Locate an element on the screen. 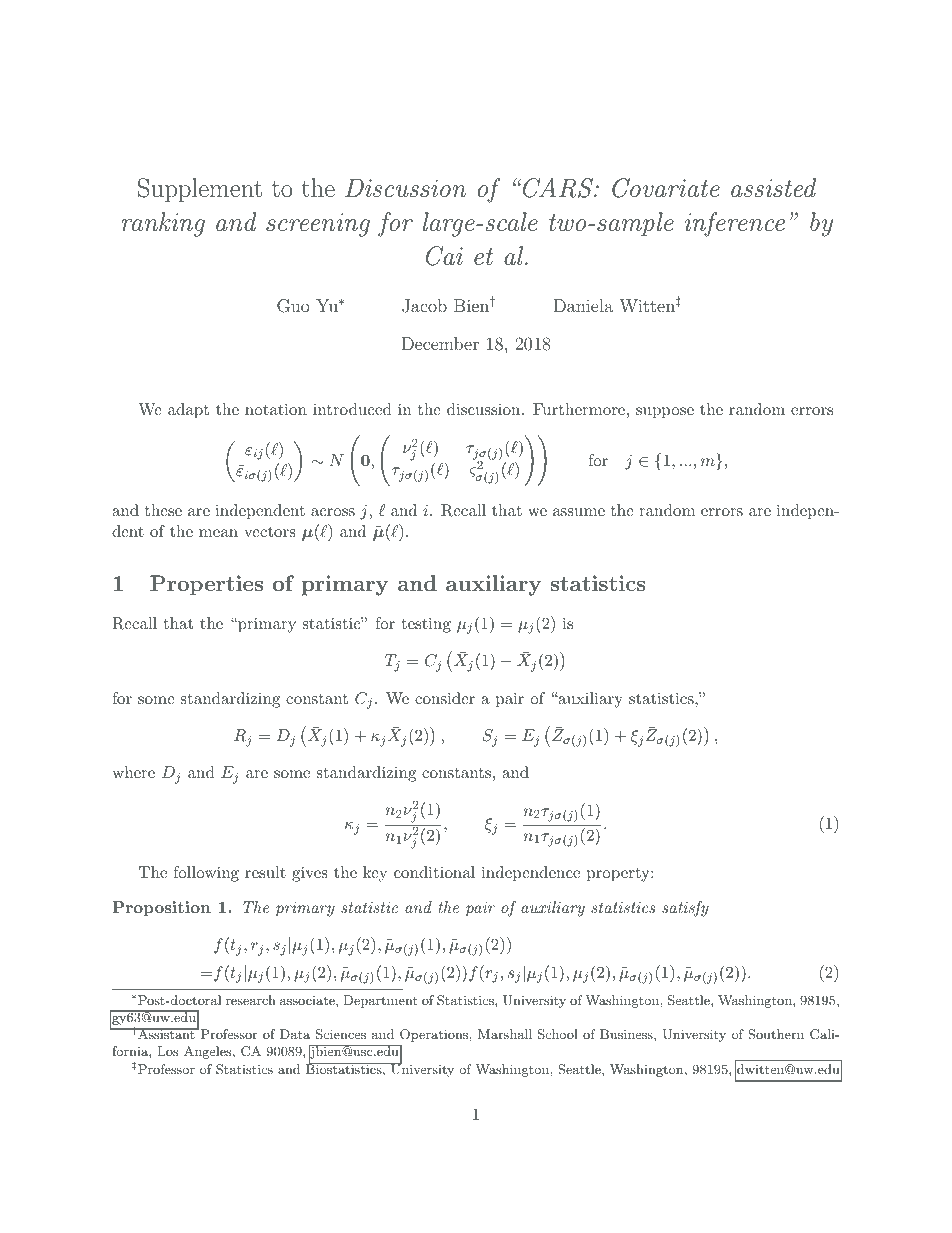 This screenshot has width=952, height=1233. inference is located at coordinates (735, 224).
